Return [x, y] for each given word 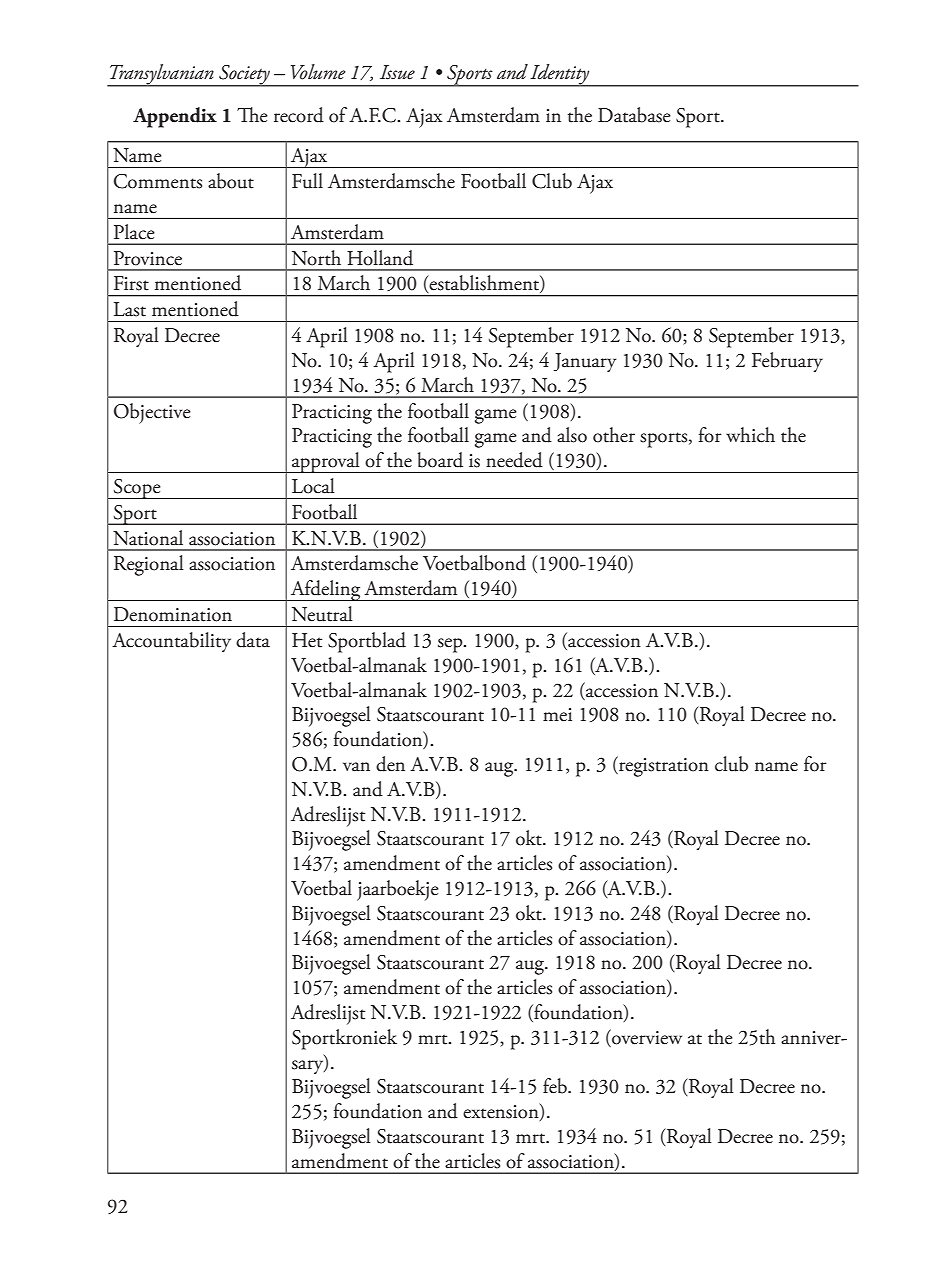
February [787, 362]
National [148, 538]
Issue [397, 72]
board [440, 460]
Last [130, 309]
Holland [380, 258]
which [750, 435]
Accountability [171, 642]
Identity [560, 75]
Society [244, 76]
